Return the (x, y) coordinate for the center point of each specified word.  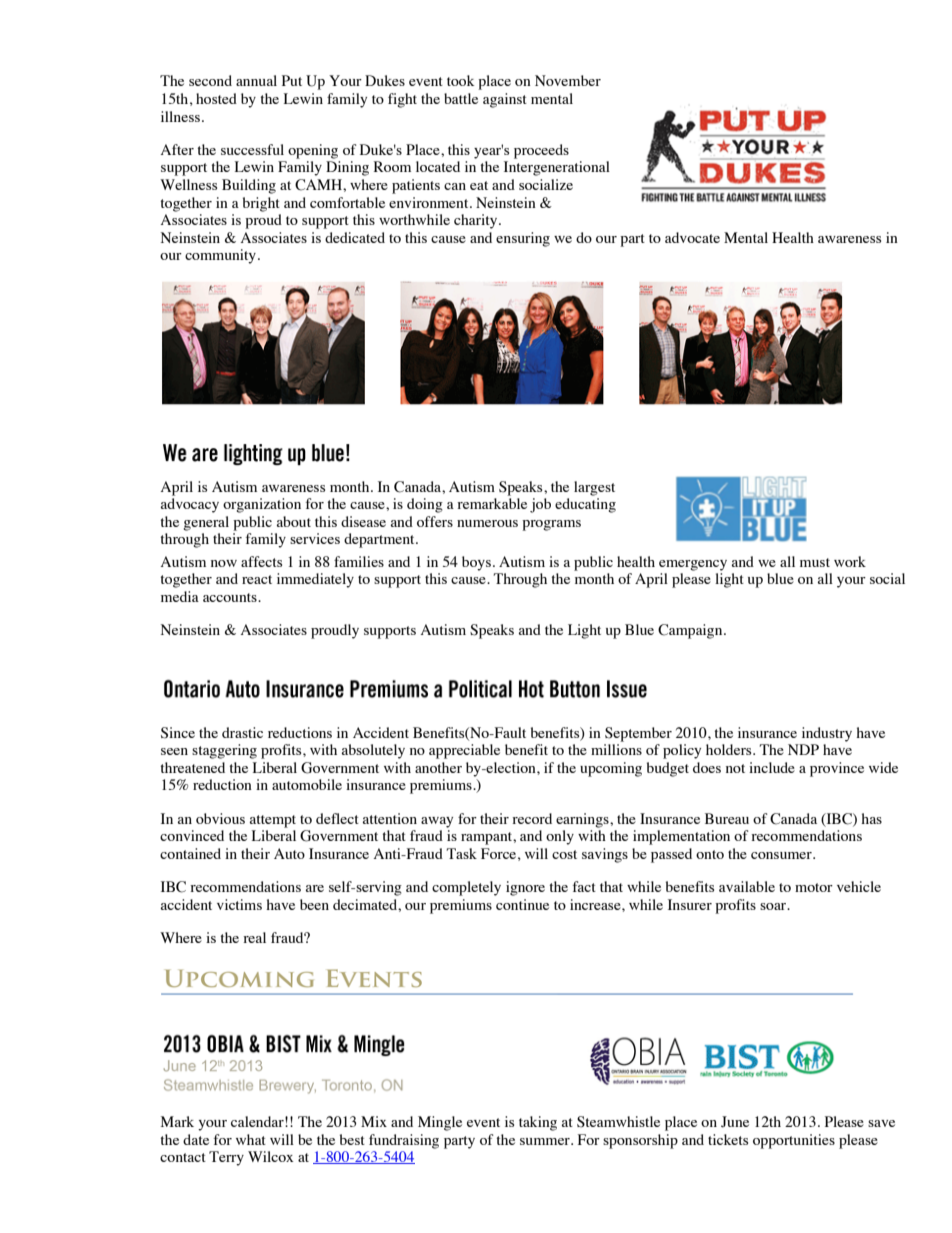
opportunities (794, 1141)
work (850, 561)
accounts (231, 597)
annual (256, 80)
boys (476, 563)
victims (239, 904)
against (505, 100)
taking (538, 1123)
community (222, 256)
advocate (692, 237)
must (815, 562)
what (251, 1139)
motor (814, 887)
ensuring (523, 239)
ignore (525, 888)
